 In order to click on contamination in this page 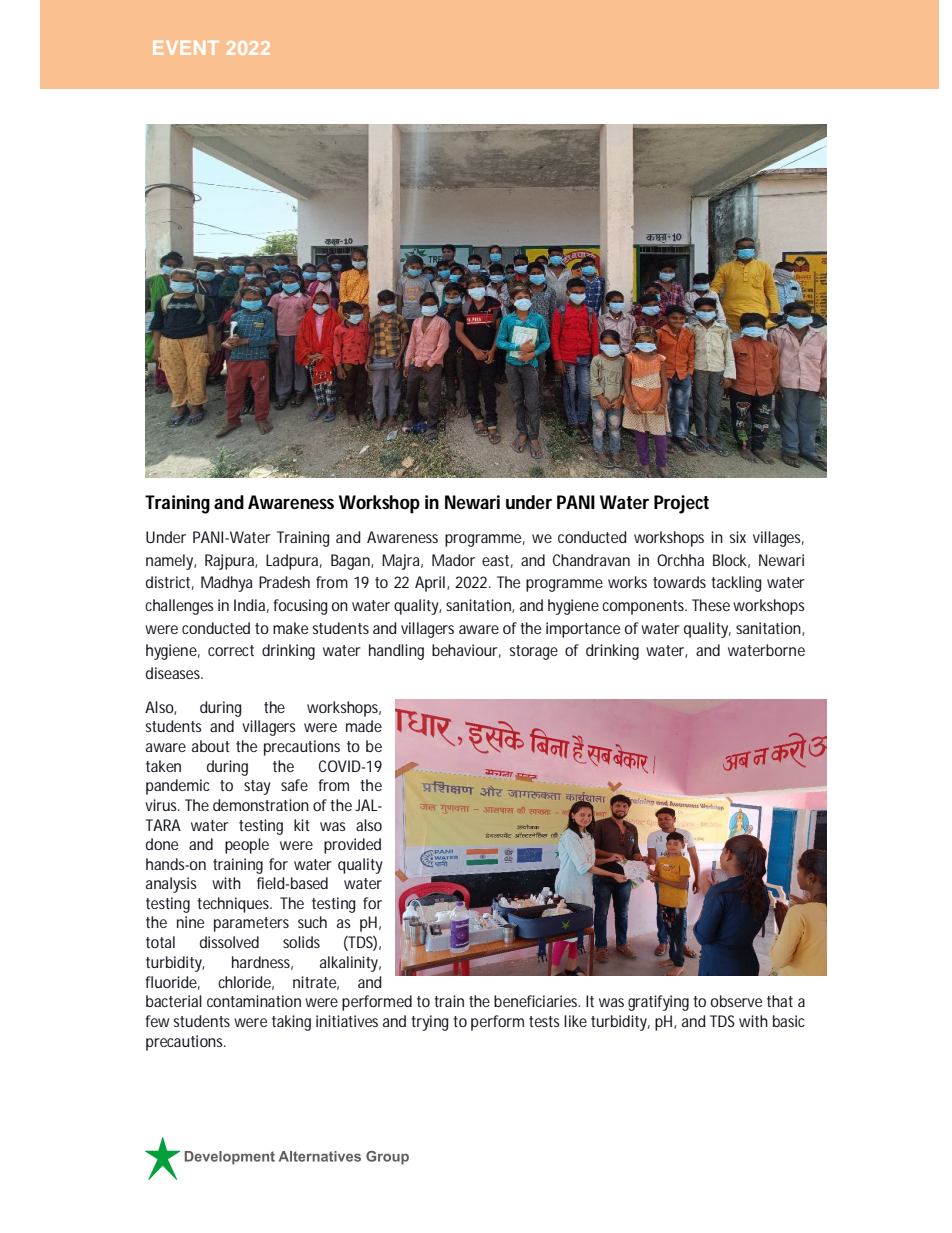, I will do `click(254, 1001)`.
